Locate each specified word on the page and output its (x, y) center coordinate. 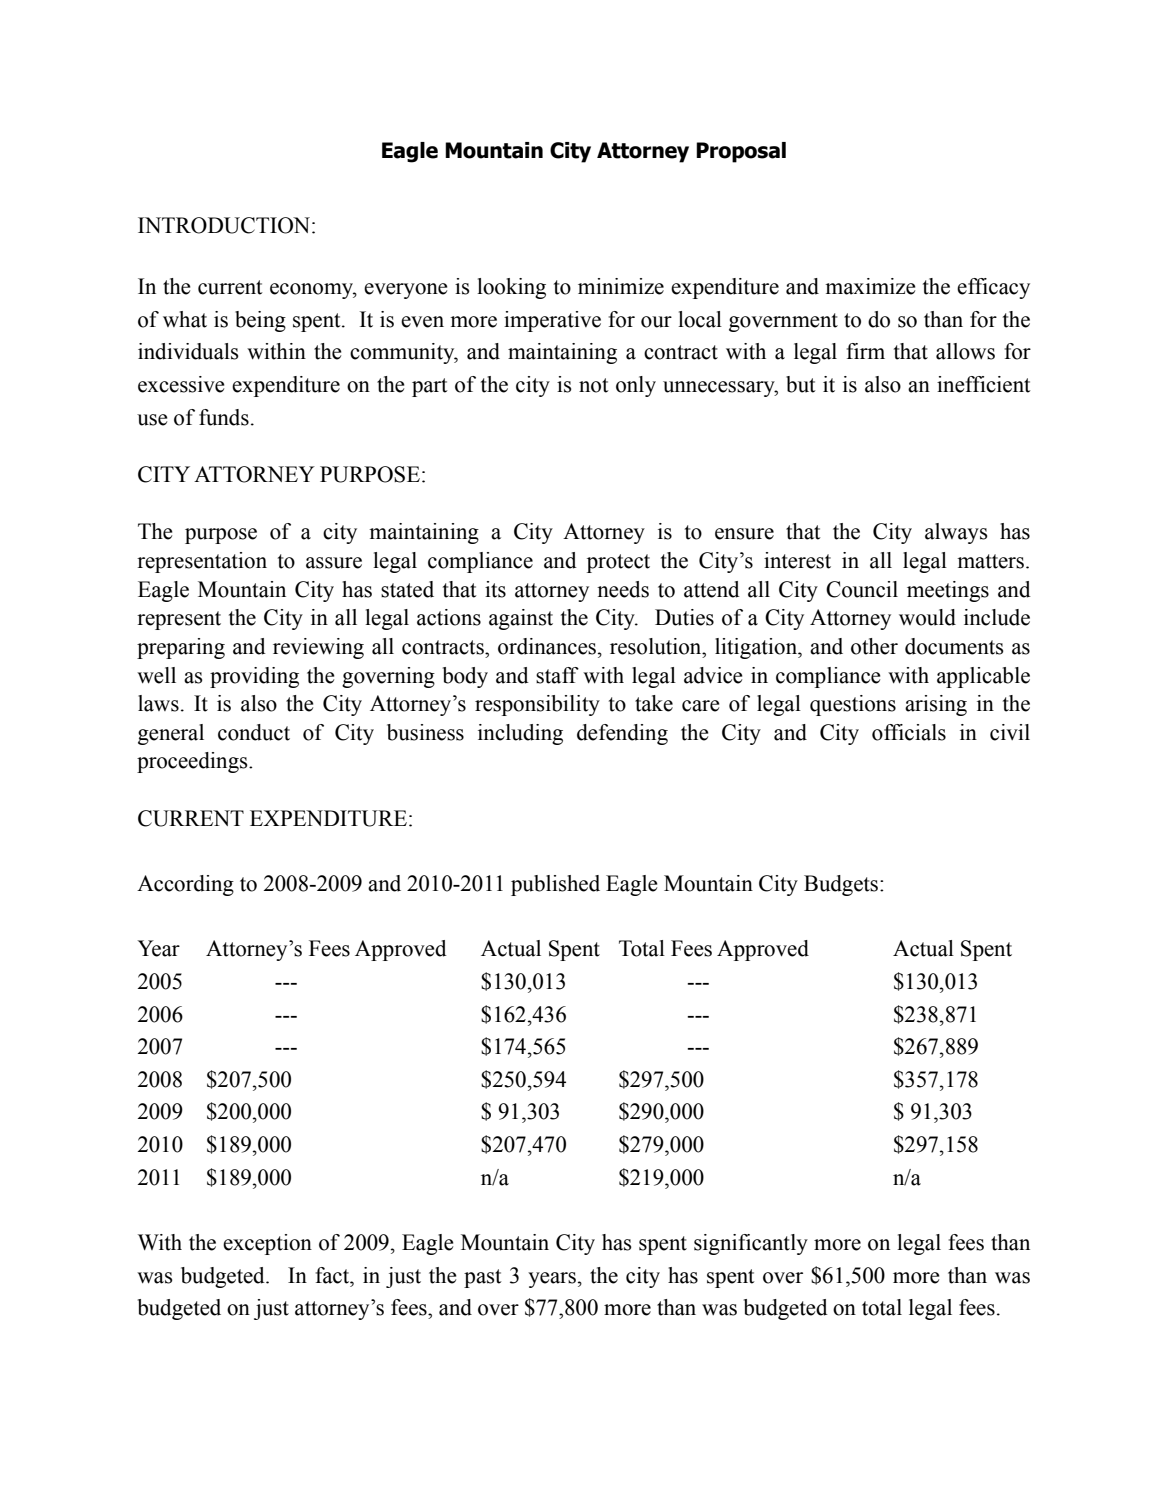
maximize (870, 286)
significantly (751, 1244)
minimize (621, 286)
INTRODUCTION (225, 225)
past (483, 1278)
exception (267, 1244)
